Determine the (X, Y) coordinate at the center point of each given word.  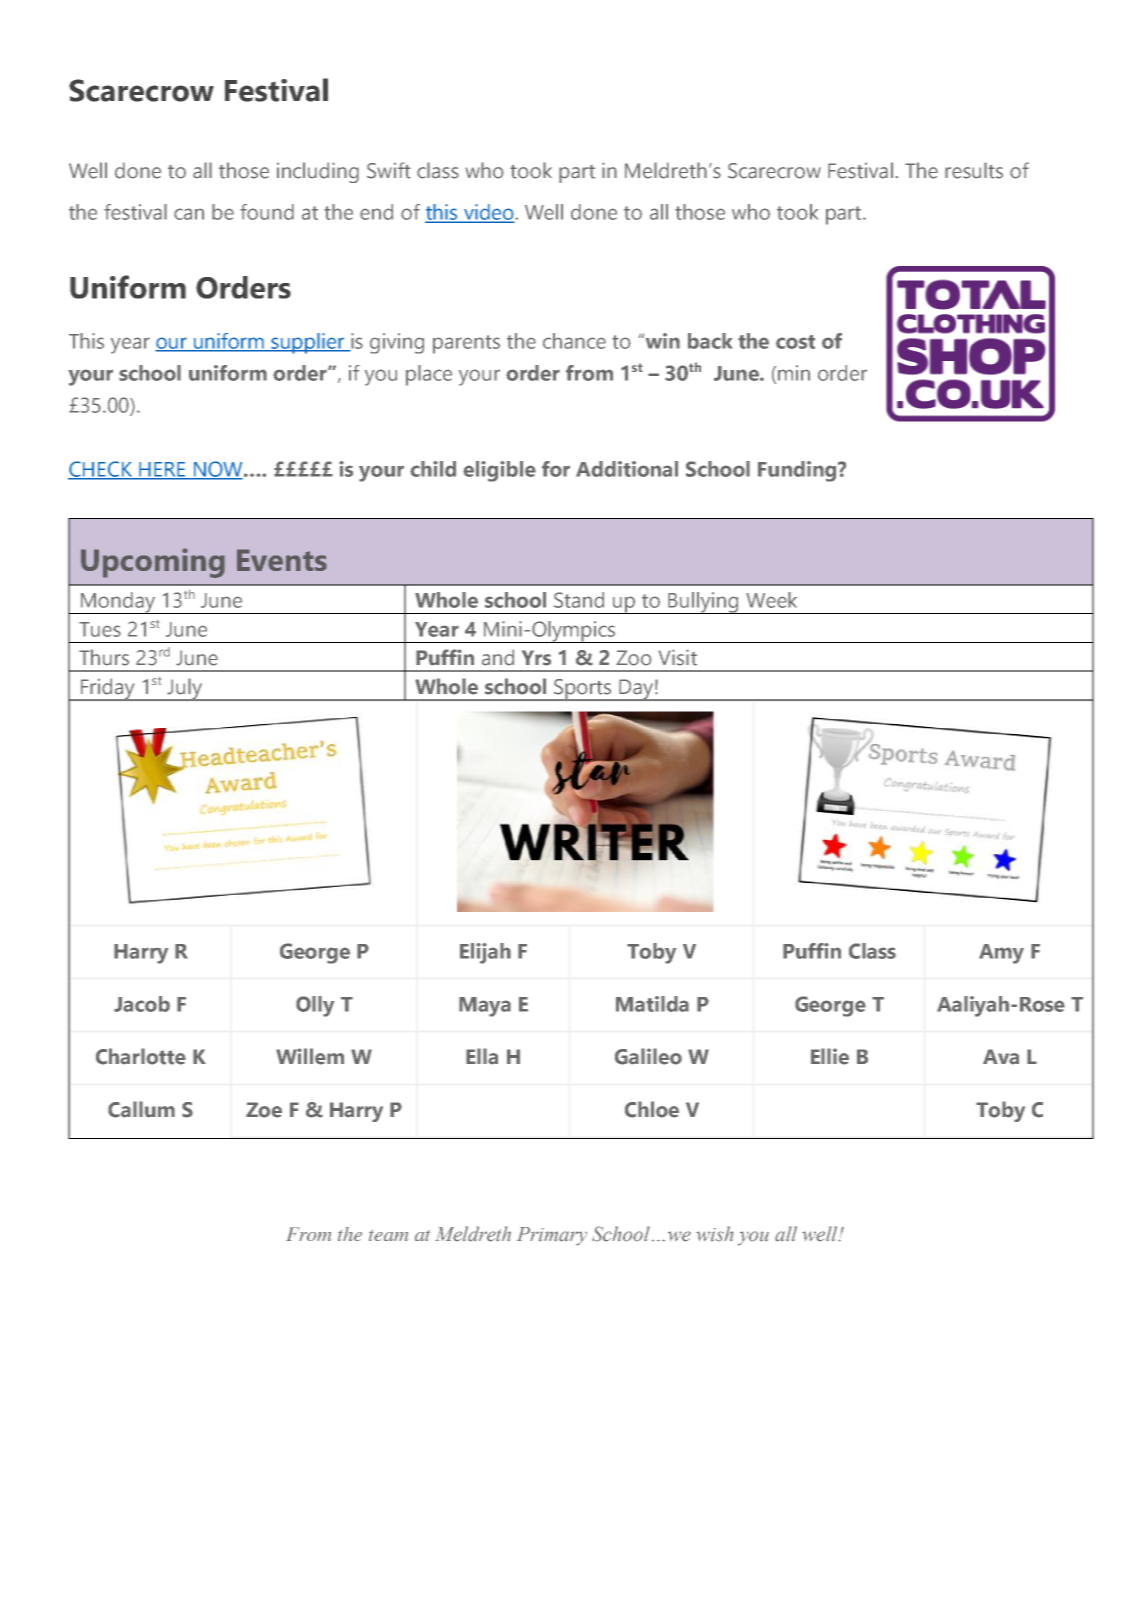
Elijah (485, 953)
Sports (583, 690)
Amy (1001, 954)
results (974, 170)
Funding (798, 471)
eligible (499, 471)
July (184, 689)
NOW (218, 470)
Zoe (264, 1110)
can (189, 214)
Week (771, 600)
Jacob (142, 1004)
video (489, 213)
